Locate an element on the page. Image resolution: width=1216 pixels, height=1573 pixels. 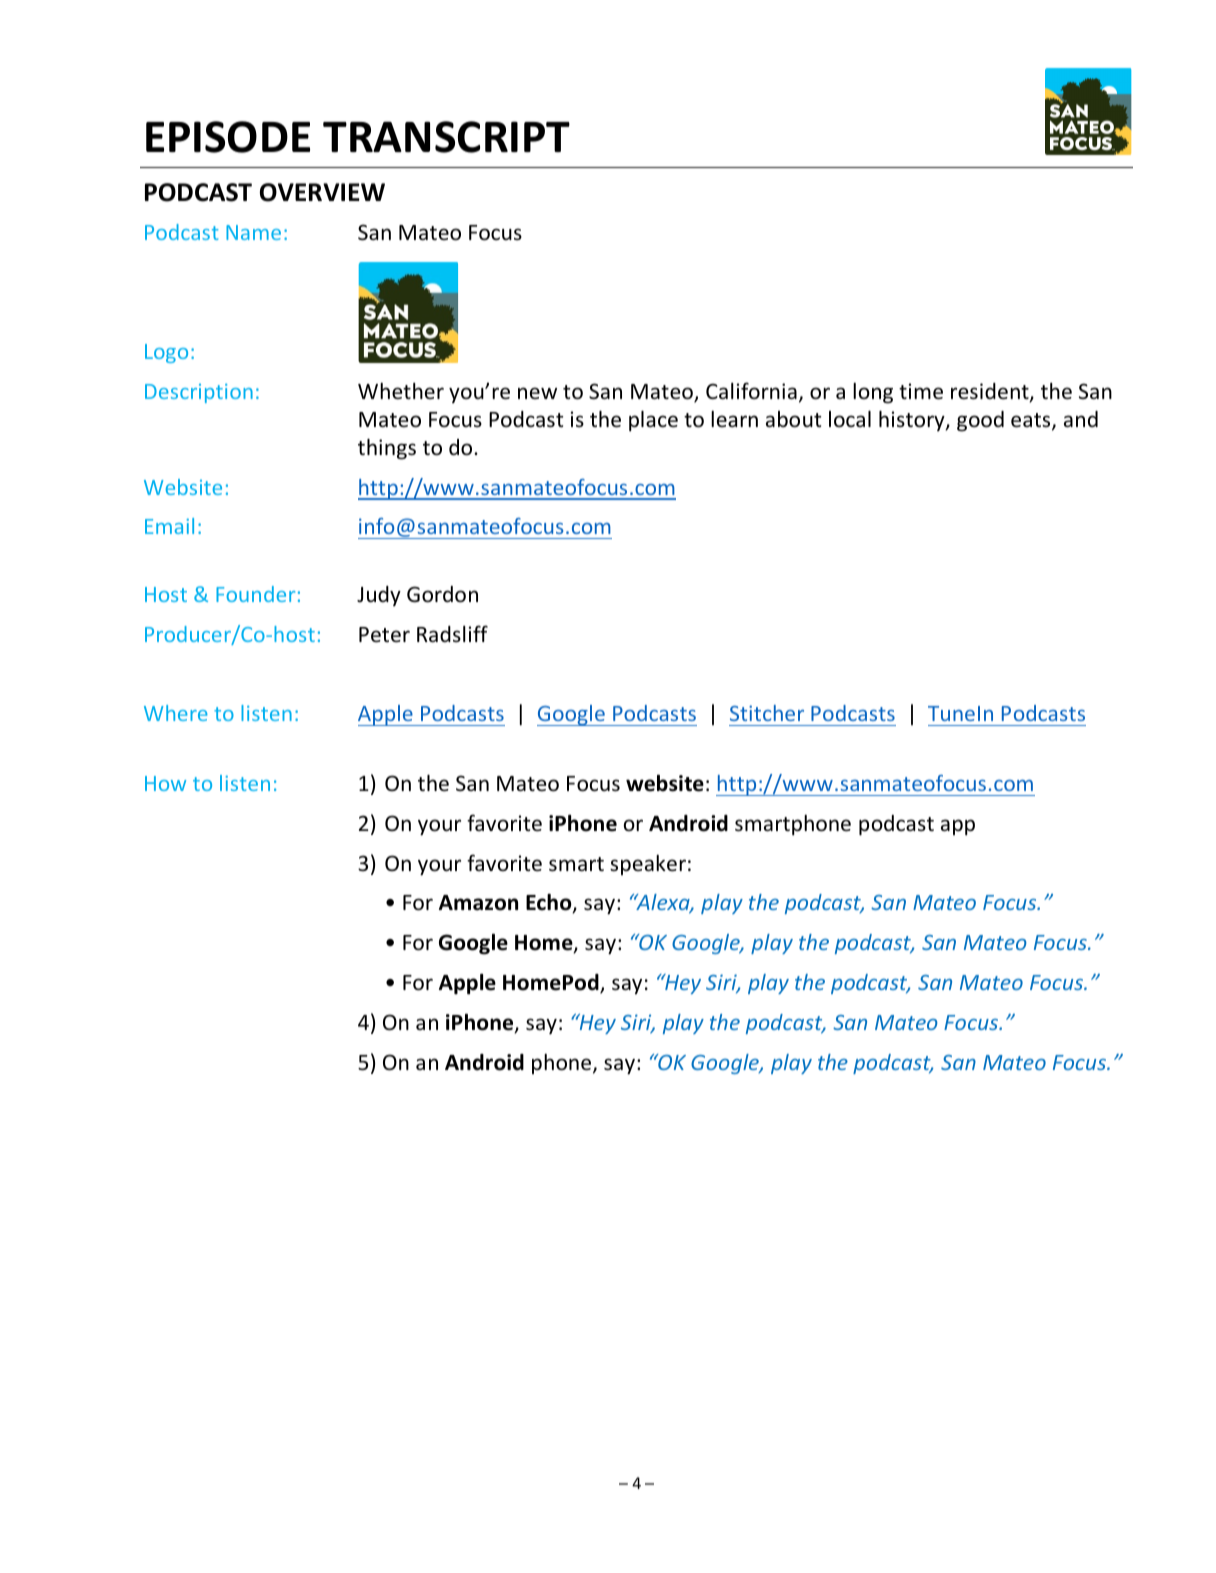
How is located at coordinates (165, 783).
